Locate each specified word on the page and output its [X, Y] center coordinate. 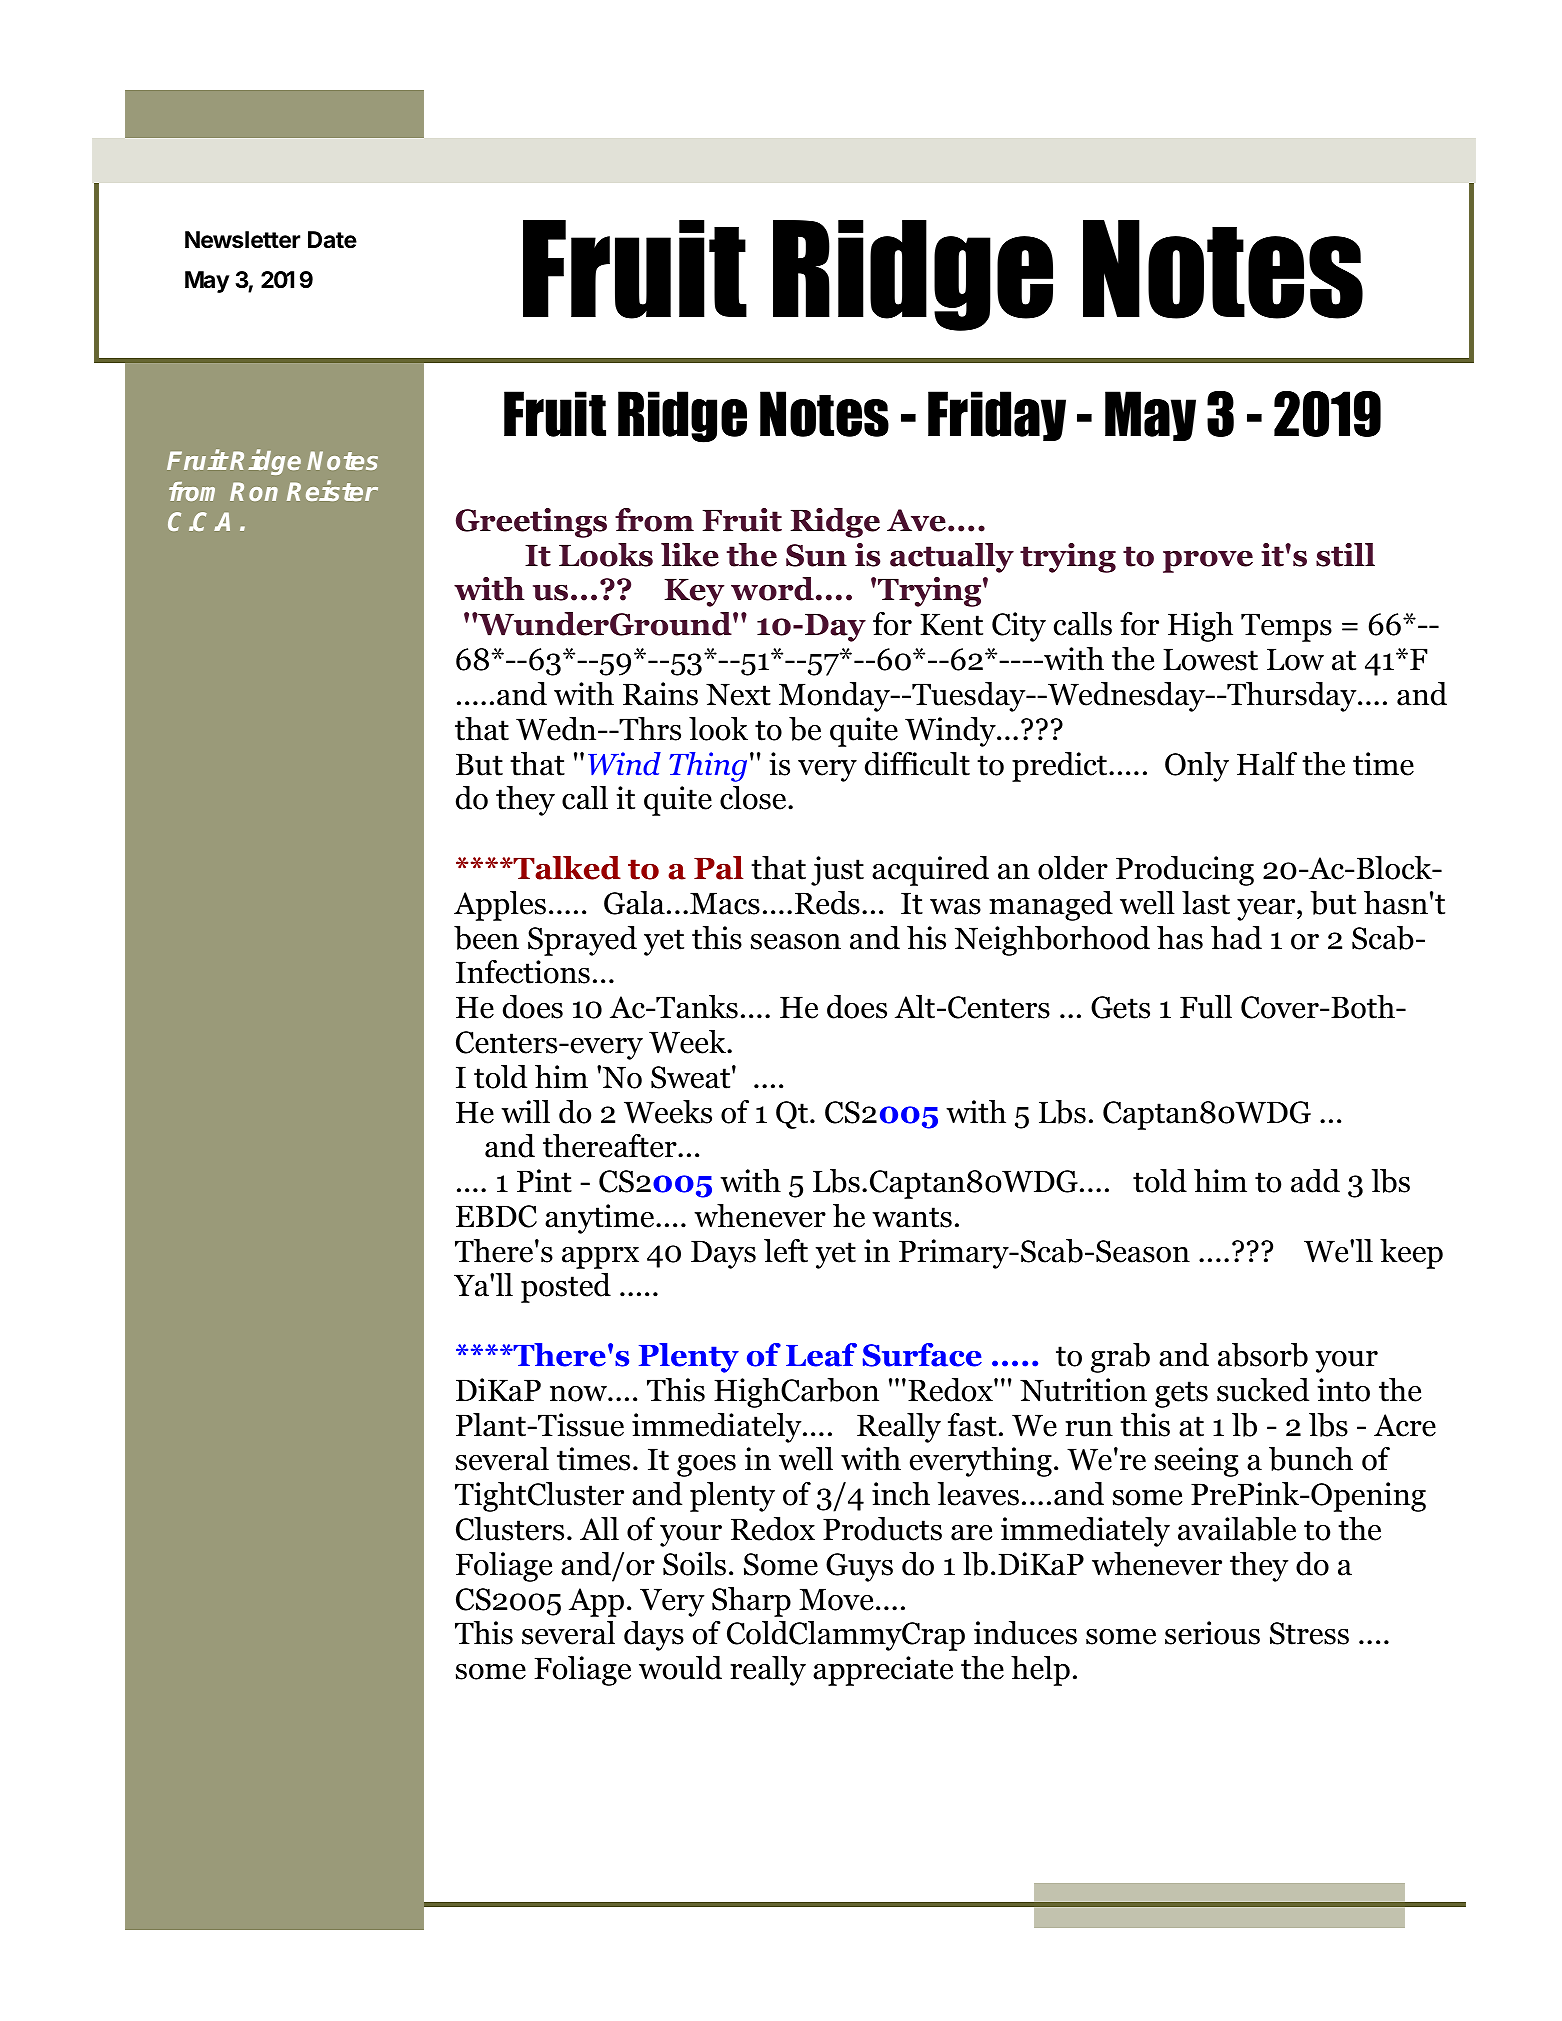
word [772, 589]
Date [332, 240]
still [1345, 555]
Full [1206, 1007]
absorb [1263, 1355]
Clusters [510, 1529]
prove [1208, 561]
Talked [566, 868]
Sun [816, 555]
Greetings [531, 523]
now [579, 1394]
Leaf [821, 1355]
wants [912, 1217]
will [525, 1111]
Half [1267, 764]
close [754, 798]
